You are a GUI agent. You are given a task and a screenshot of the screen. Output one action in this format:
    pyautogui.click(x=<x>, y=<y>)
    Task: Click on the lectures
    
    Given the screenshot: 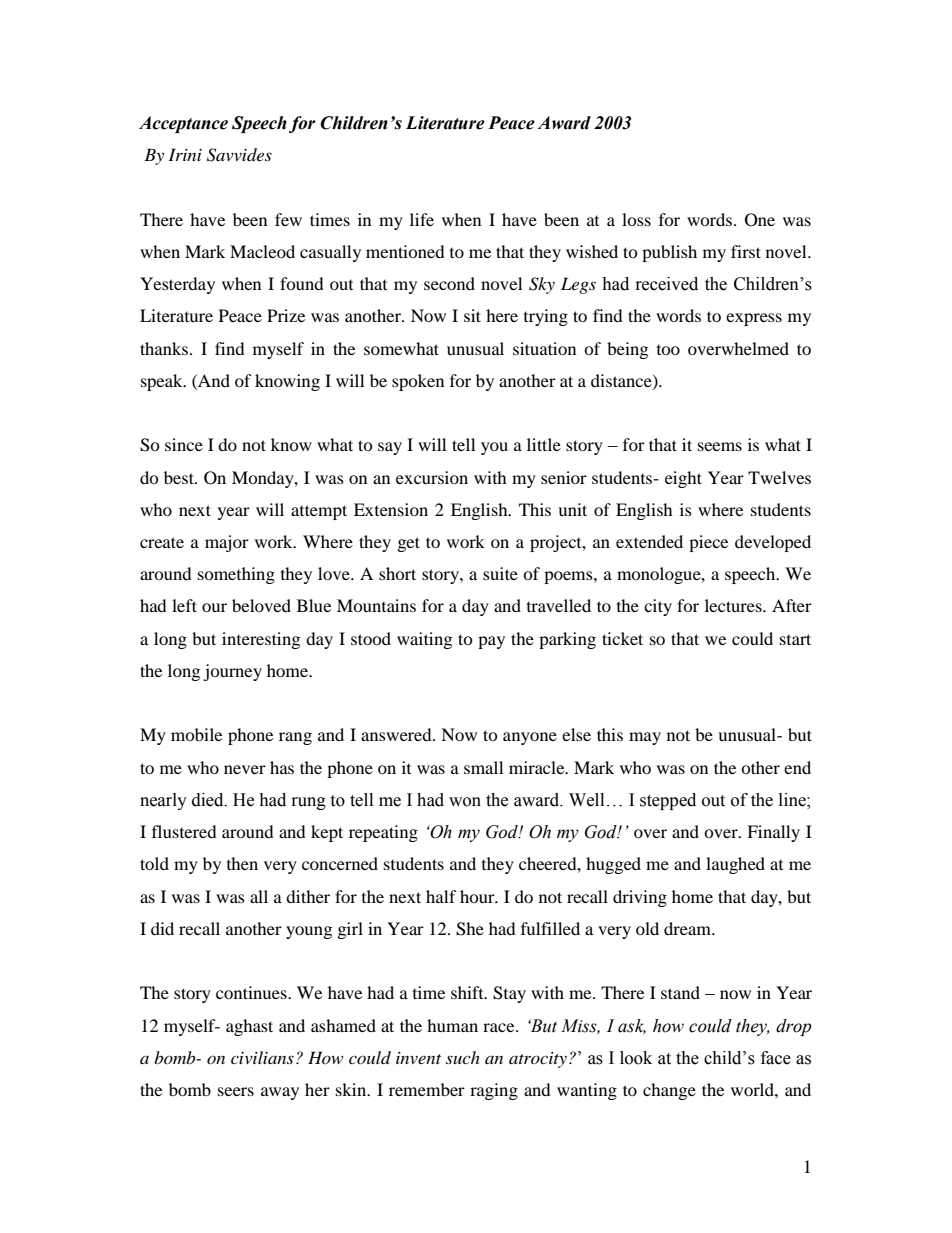 What is the action you would take?
    pyautogui.click(x=734, y=605)
